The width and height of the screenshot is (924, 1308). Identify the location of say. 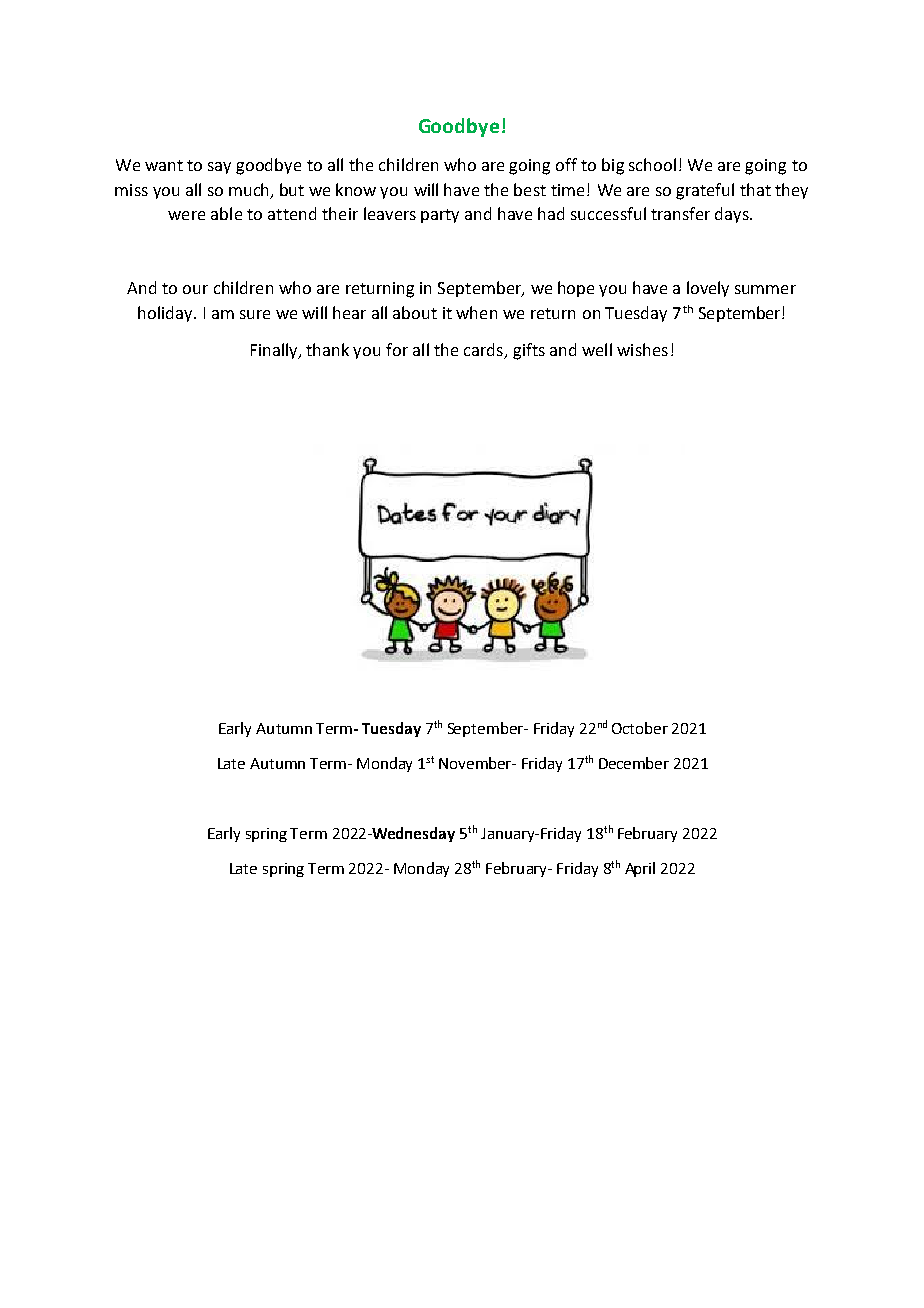
(219, 168).
